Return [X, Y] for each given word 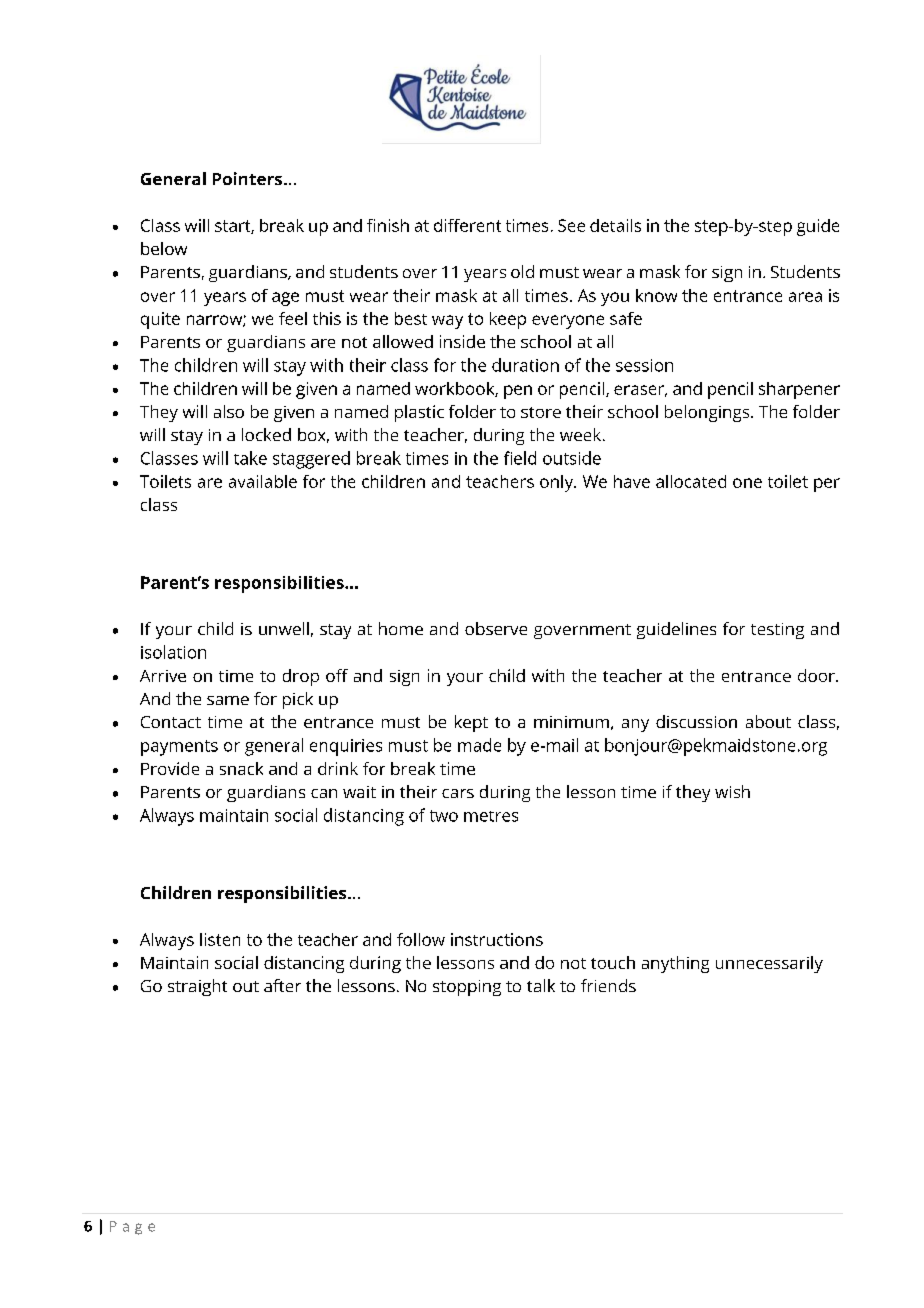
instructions [497, 939]
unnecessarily [769, 964]
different [467, 225]
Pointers [247, 178]
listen [220, 939]
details [615, 225]
